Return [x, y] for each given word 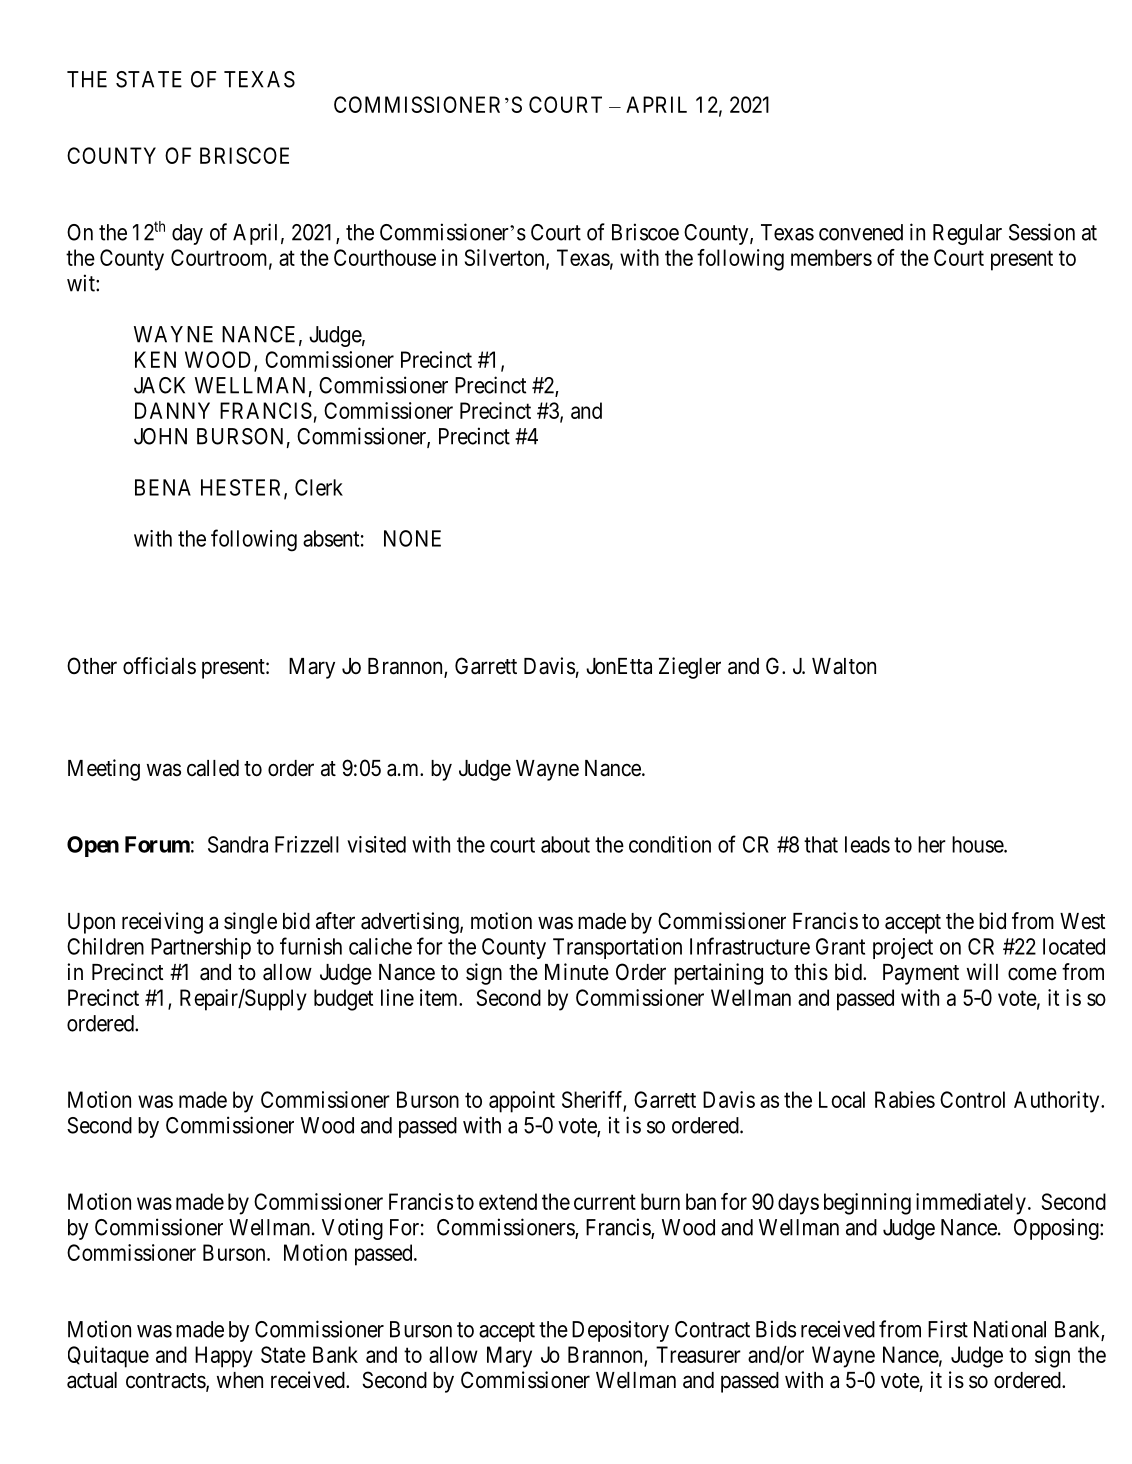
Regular [967, 234]
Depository [620, 1331]
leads [867, 844]
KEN [155, 359]
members [831, 257]
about [565, 844]
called [213, 768]
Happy [224, 1357]
